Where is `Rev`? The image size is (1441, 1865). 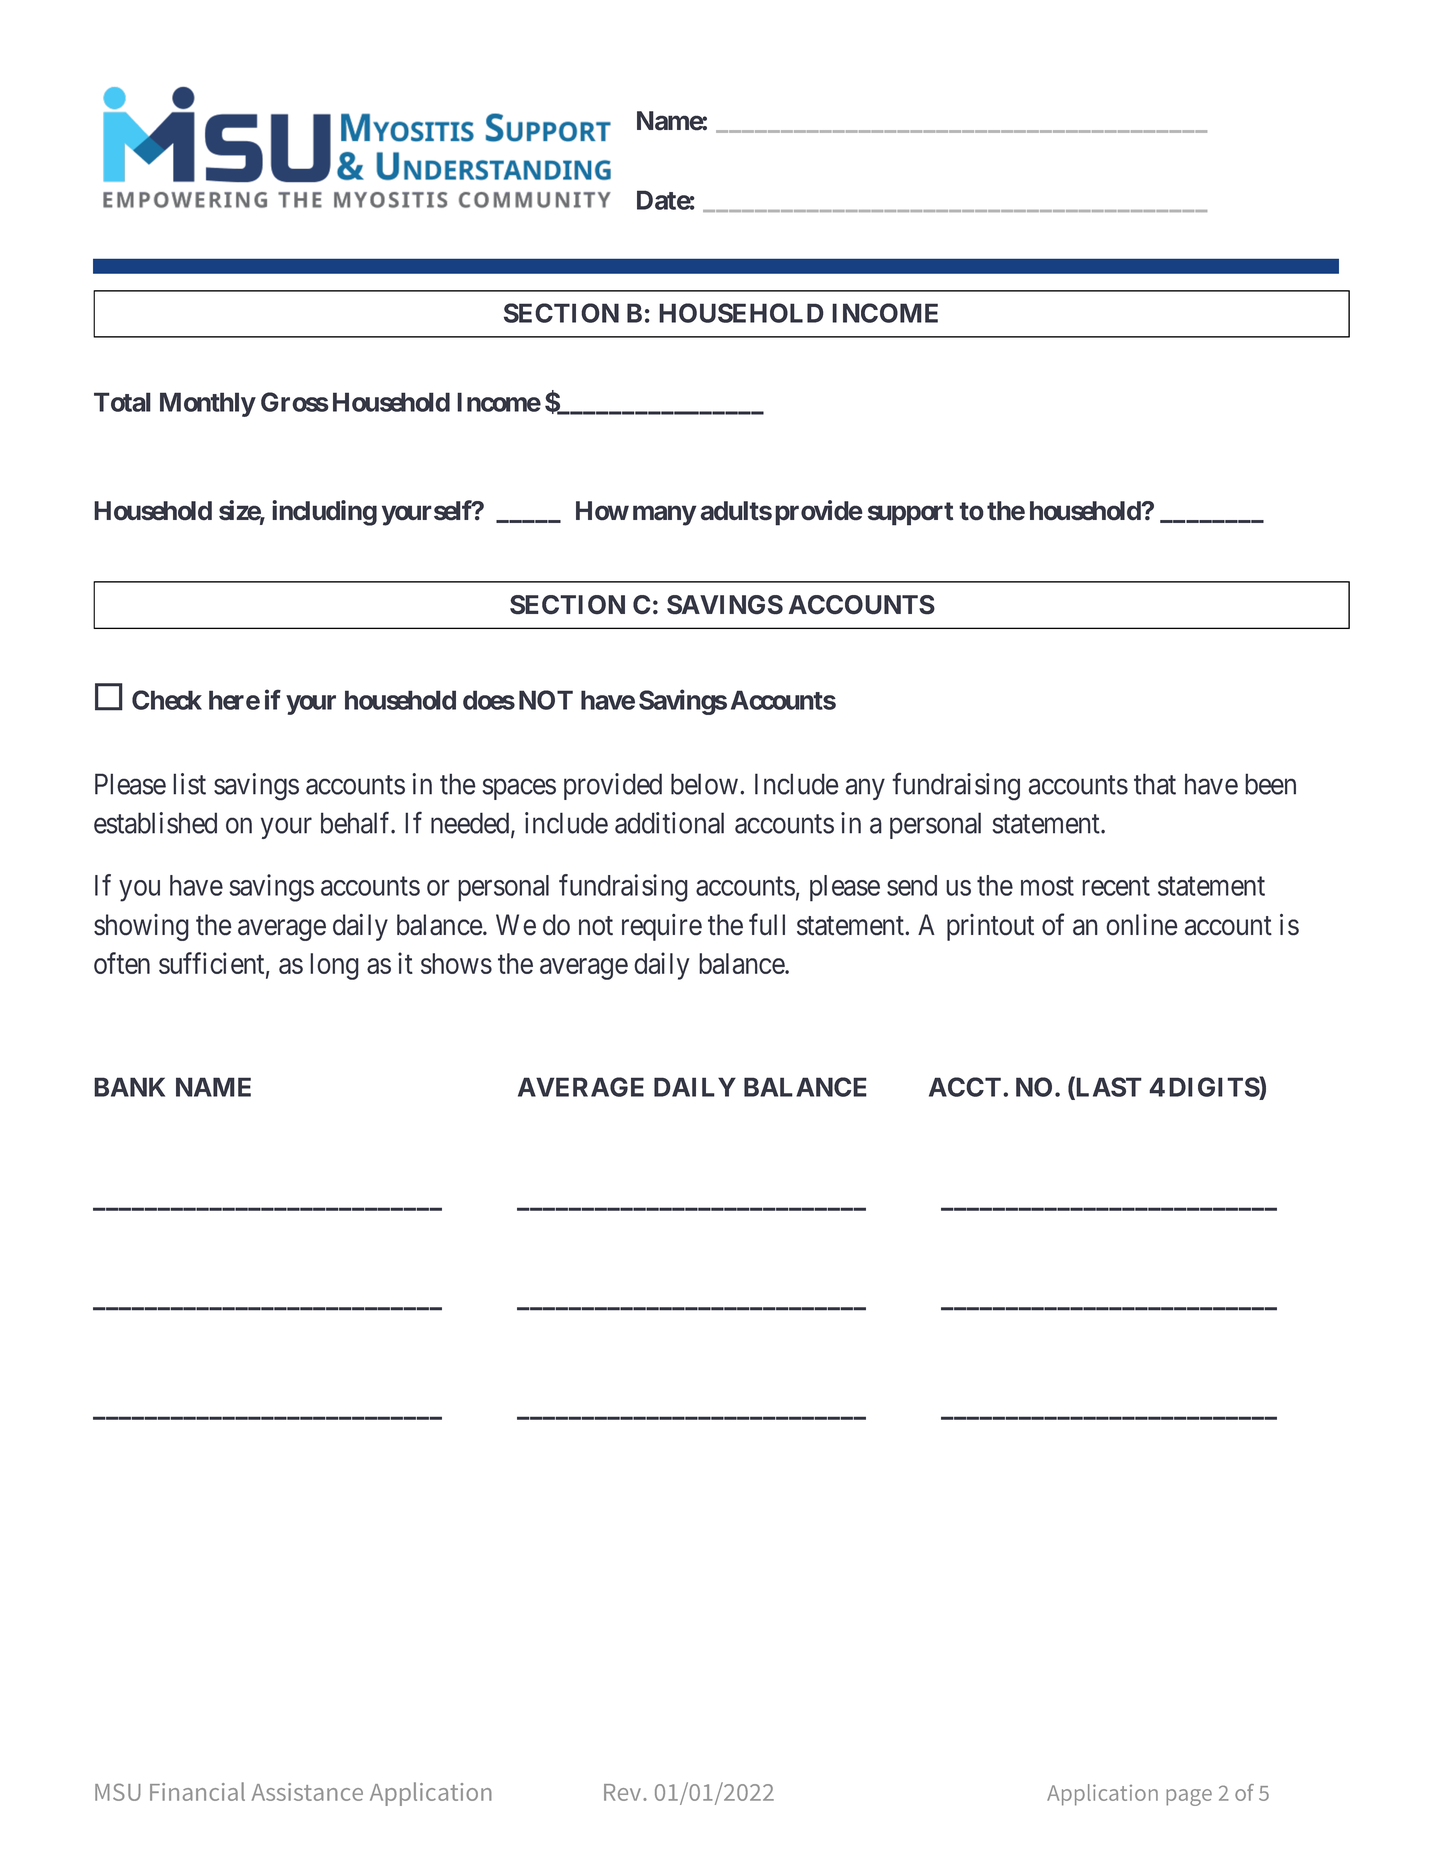
Rev is located at coordinates (624, 1792).
